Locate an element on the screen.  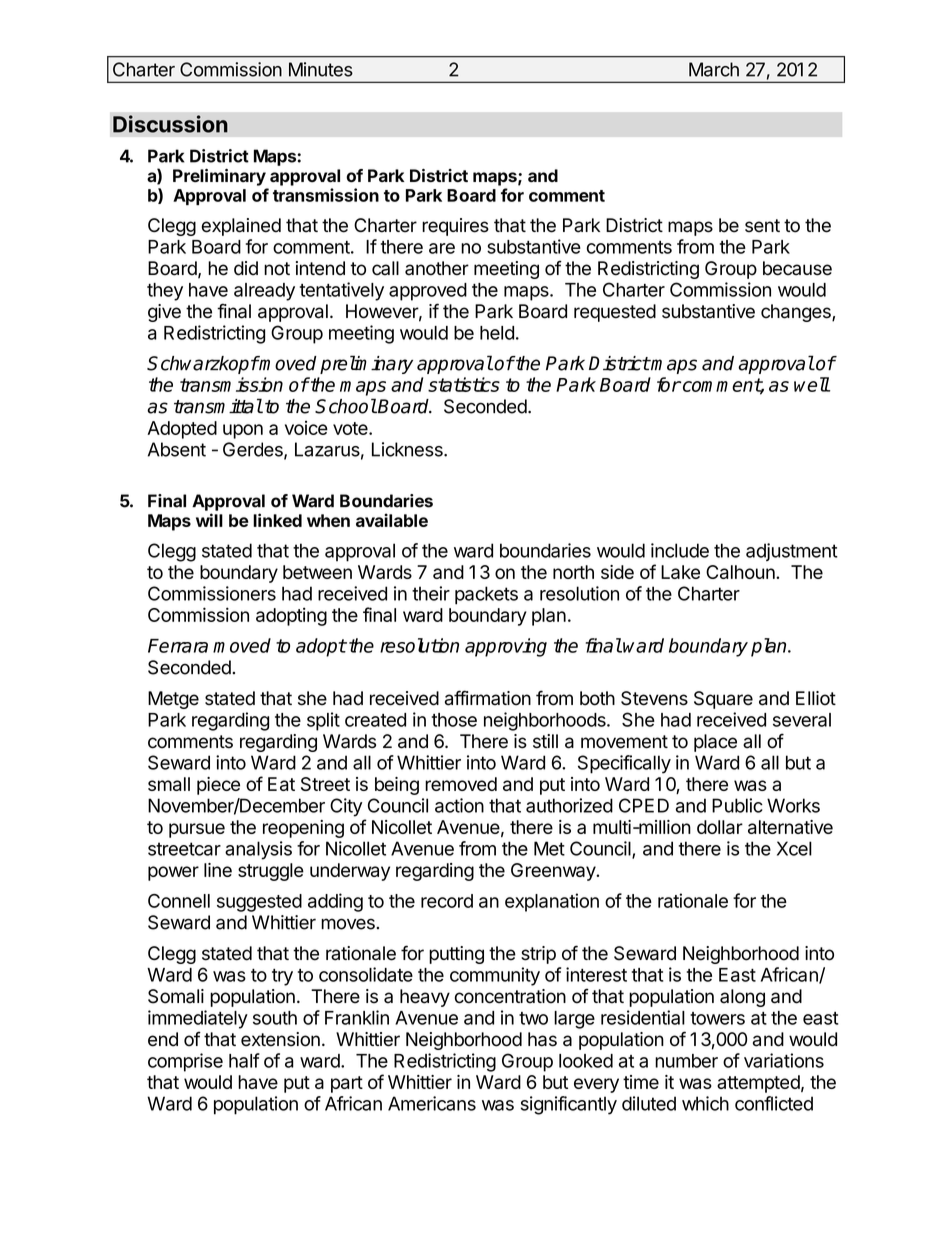
requires is located at coordinates (455, 227).
